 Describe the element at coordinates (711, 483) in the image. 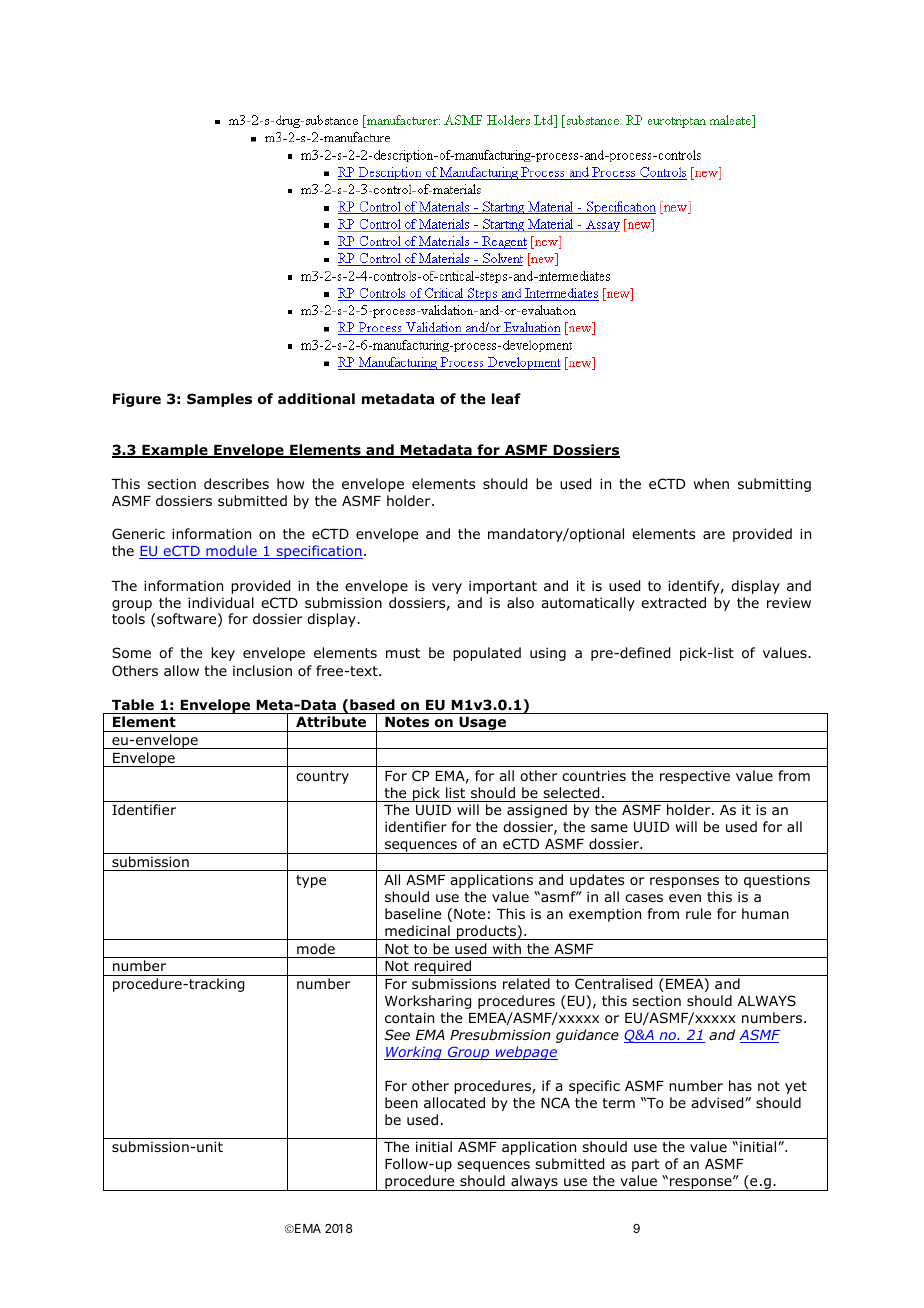

I see `when` at that location.
